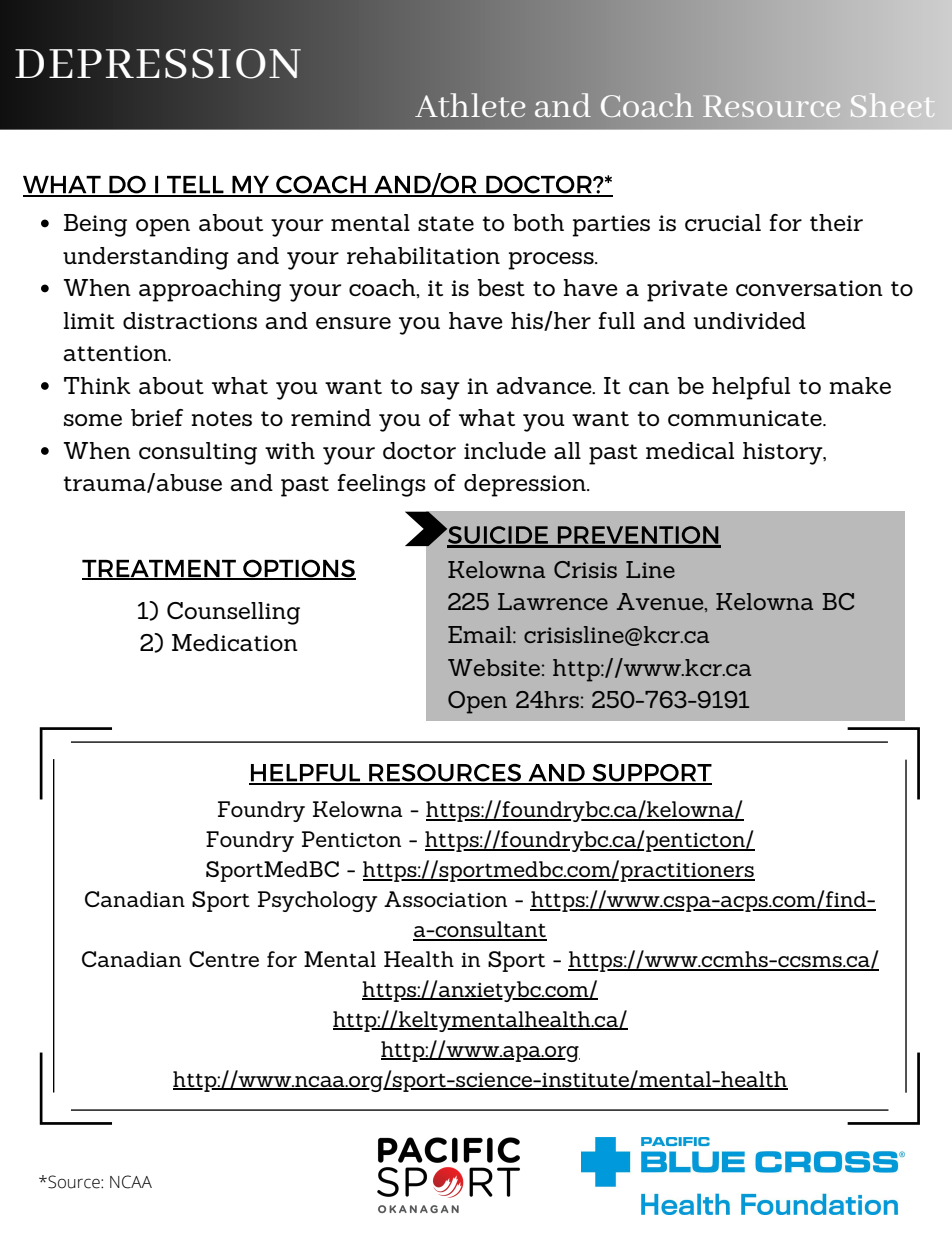 The image size is (952, 1233). I want to click on Centre, so click(224, 959).
